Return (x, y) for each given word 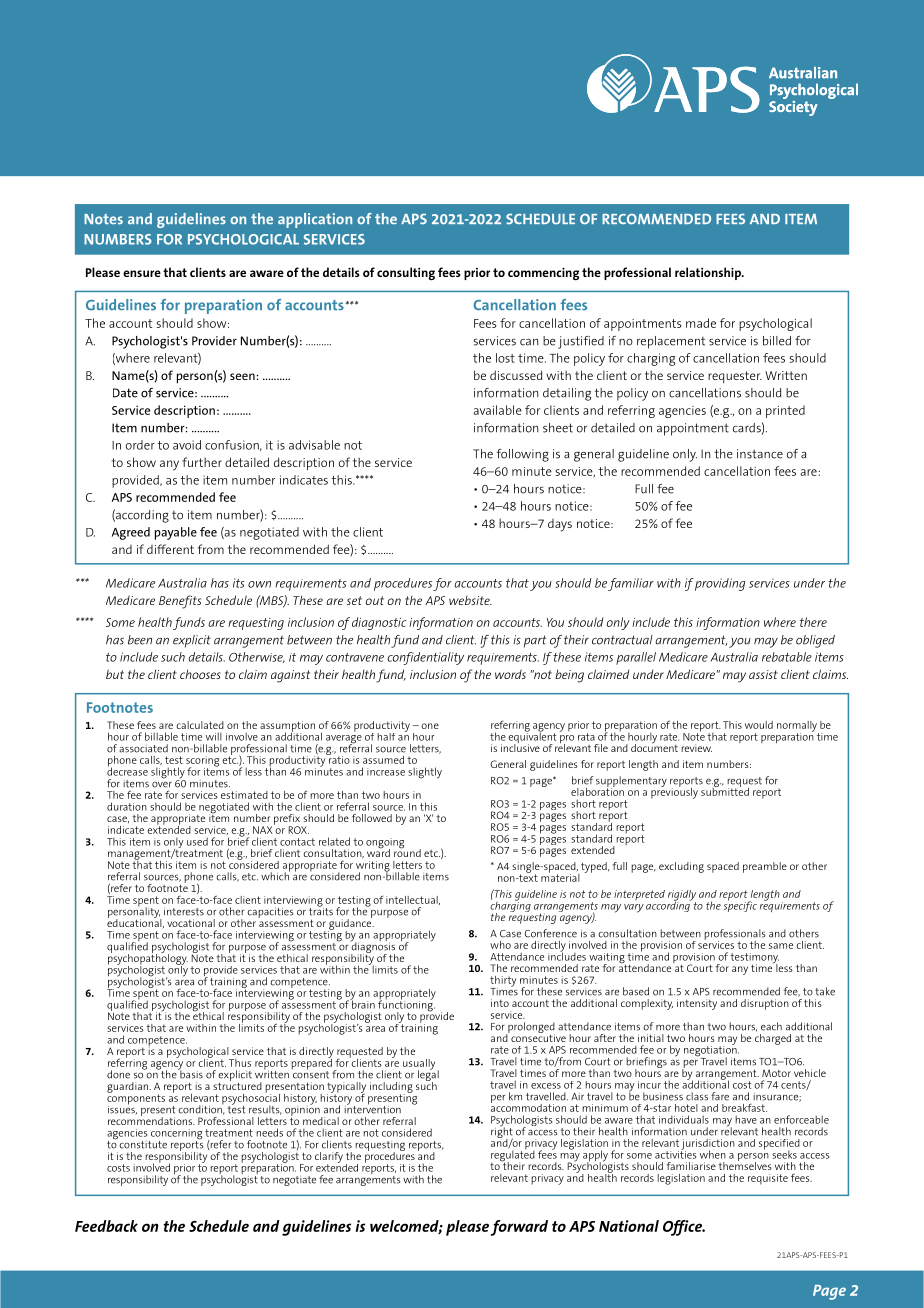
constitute (143, 1145)
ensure (142, 273)
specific (740, 905)
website (470, 600)
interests (184, 912)
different (170, 549)
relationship (709, 273)
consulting (406, 273)
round (407, 852)
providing (720, 584)
